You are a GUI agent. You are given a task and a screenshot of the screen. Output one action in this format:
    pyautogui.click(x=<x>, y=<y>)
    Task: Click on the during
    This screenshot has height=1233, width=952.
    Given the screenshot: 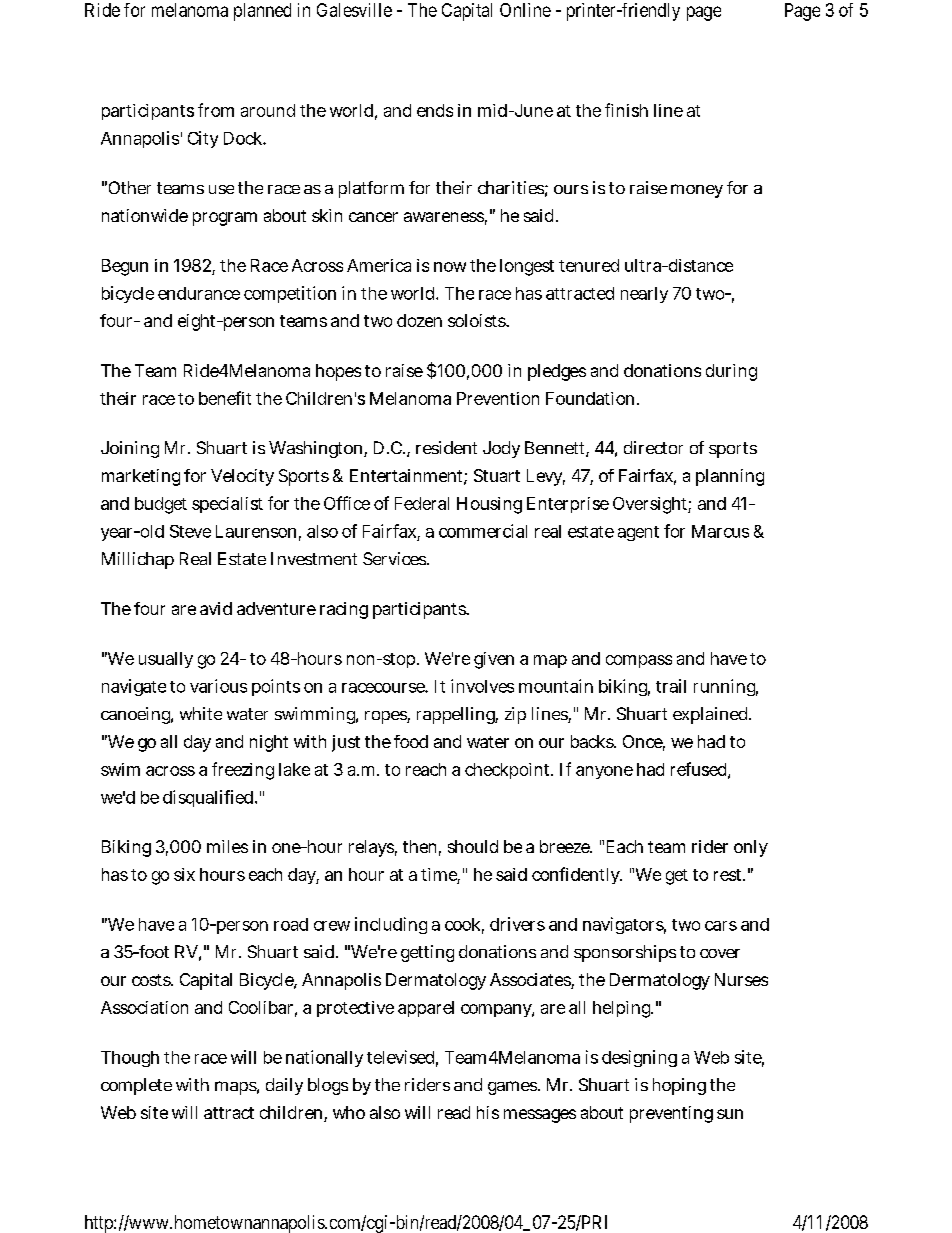 What is the action you would take?
    pyautogui.click(x=731, y=372)
